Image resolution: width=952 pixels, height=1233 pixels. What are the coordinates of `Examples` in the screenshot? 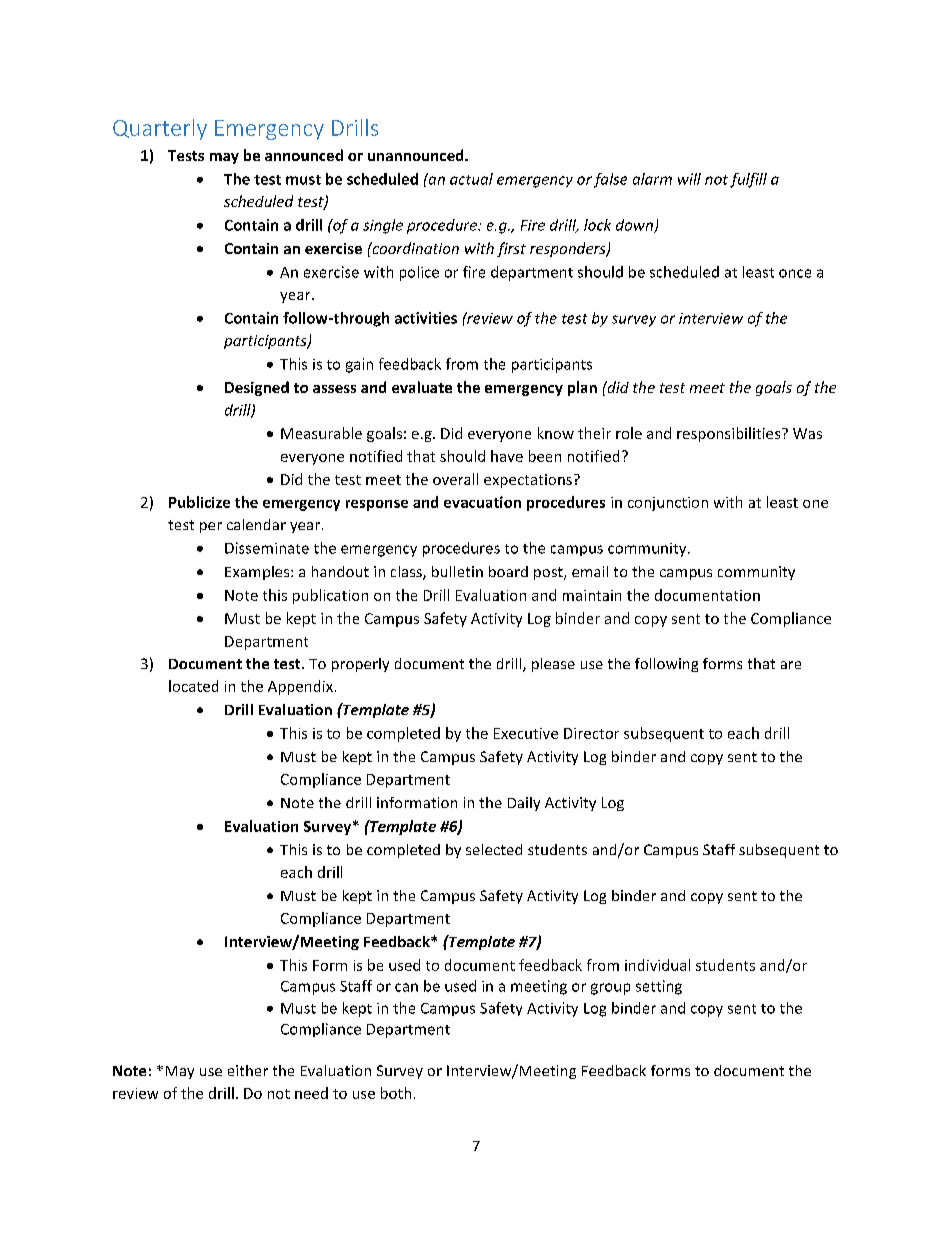 It's located at (258, 573).
